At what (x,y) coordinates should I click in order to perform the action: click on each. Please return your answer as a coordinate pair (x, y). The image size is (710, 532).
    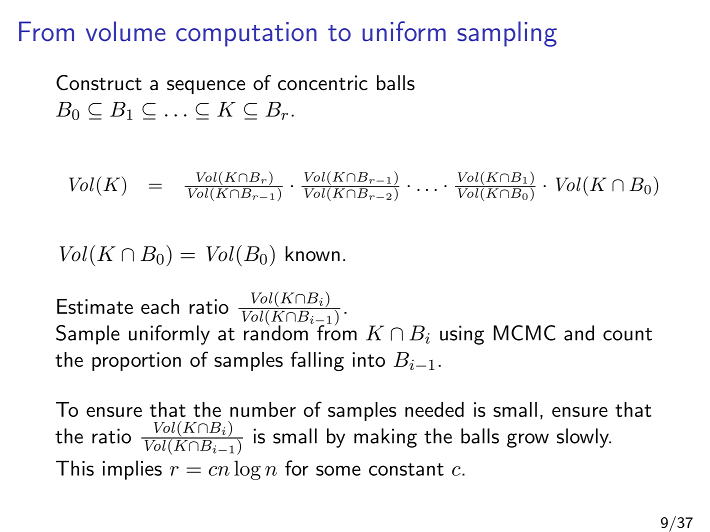
    Looking at the image, I should click on (160, 306).
